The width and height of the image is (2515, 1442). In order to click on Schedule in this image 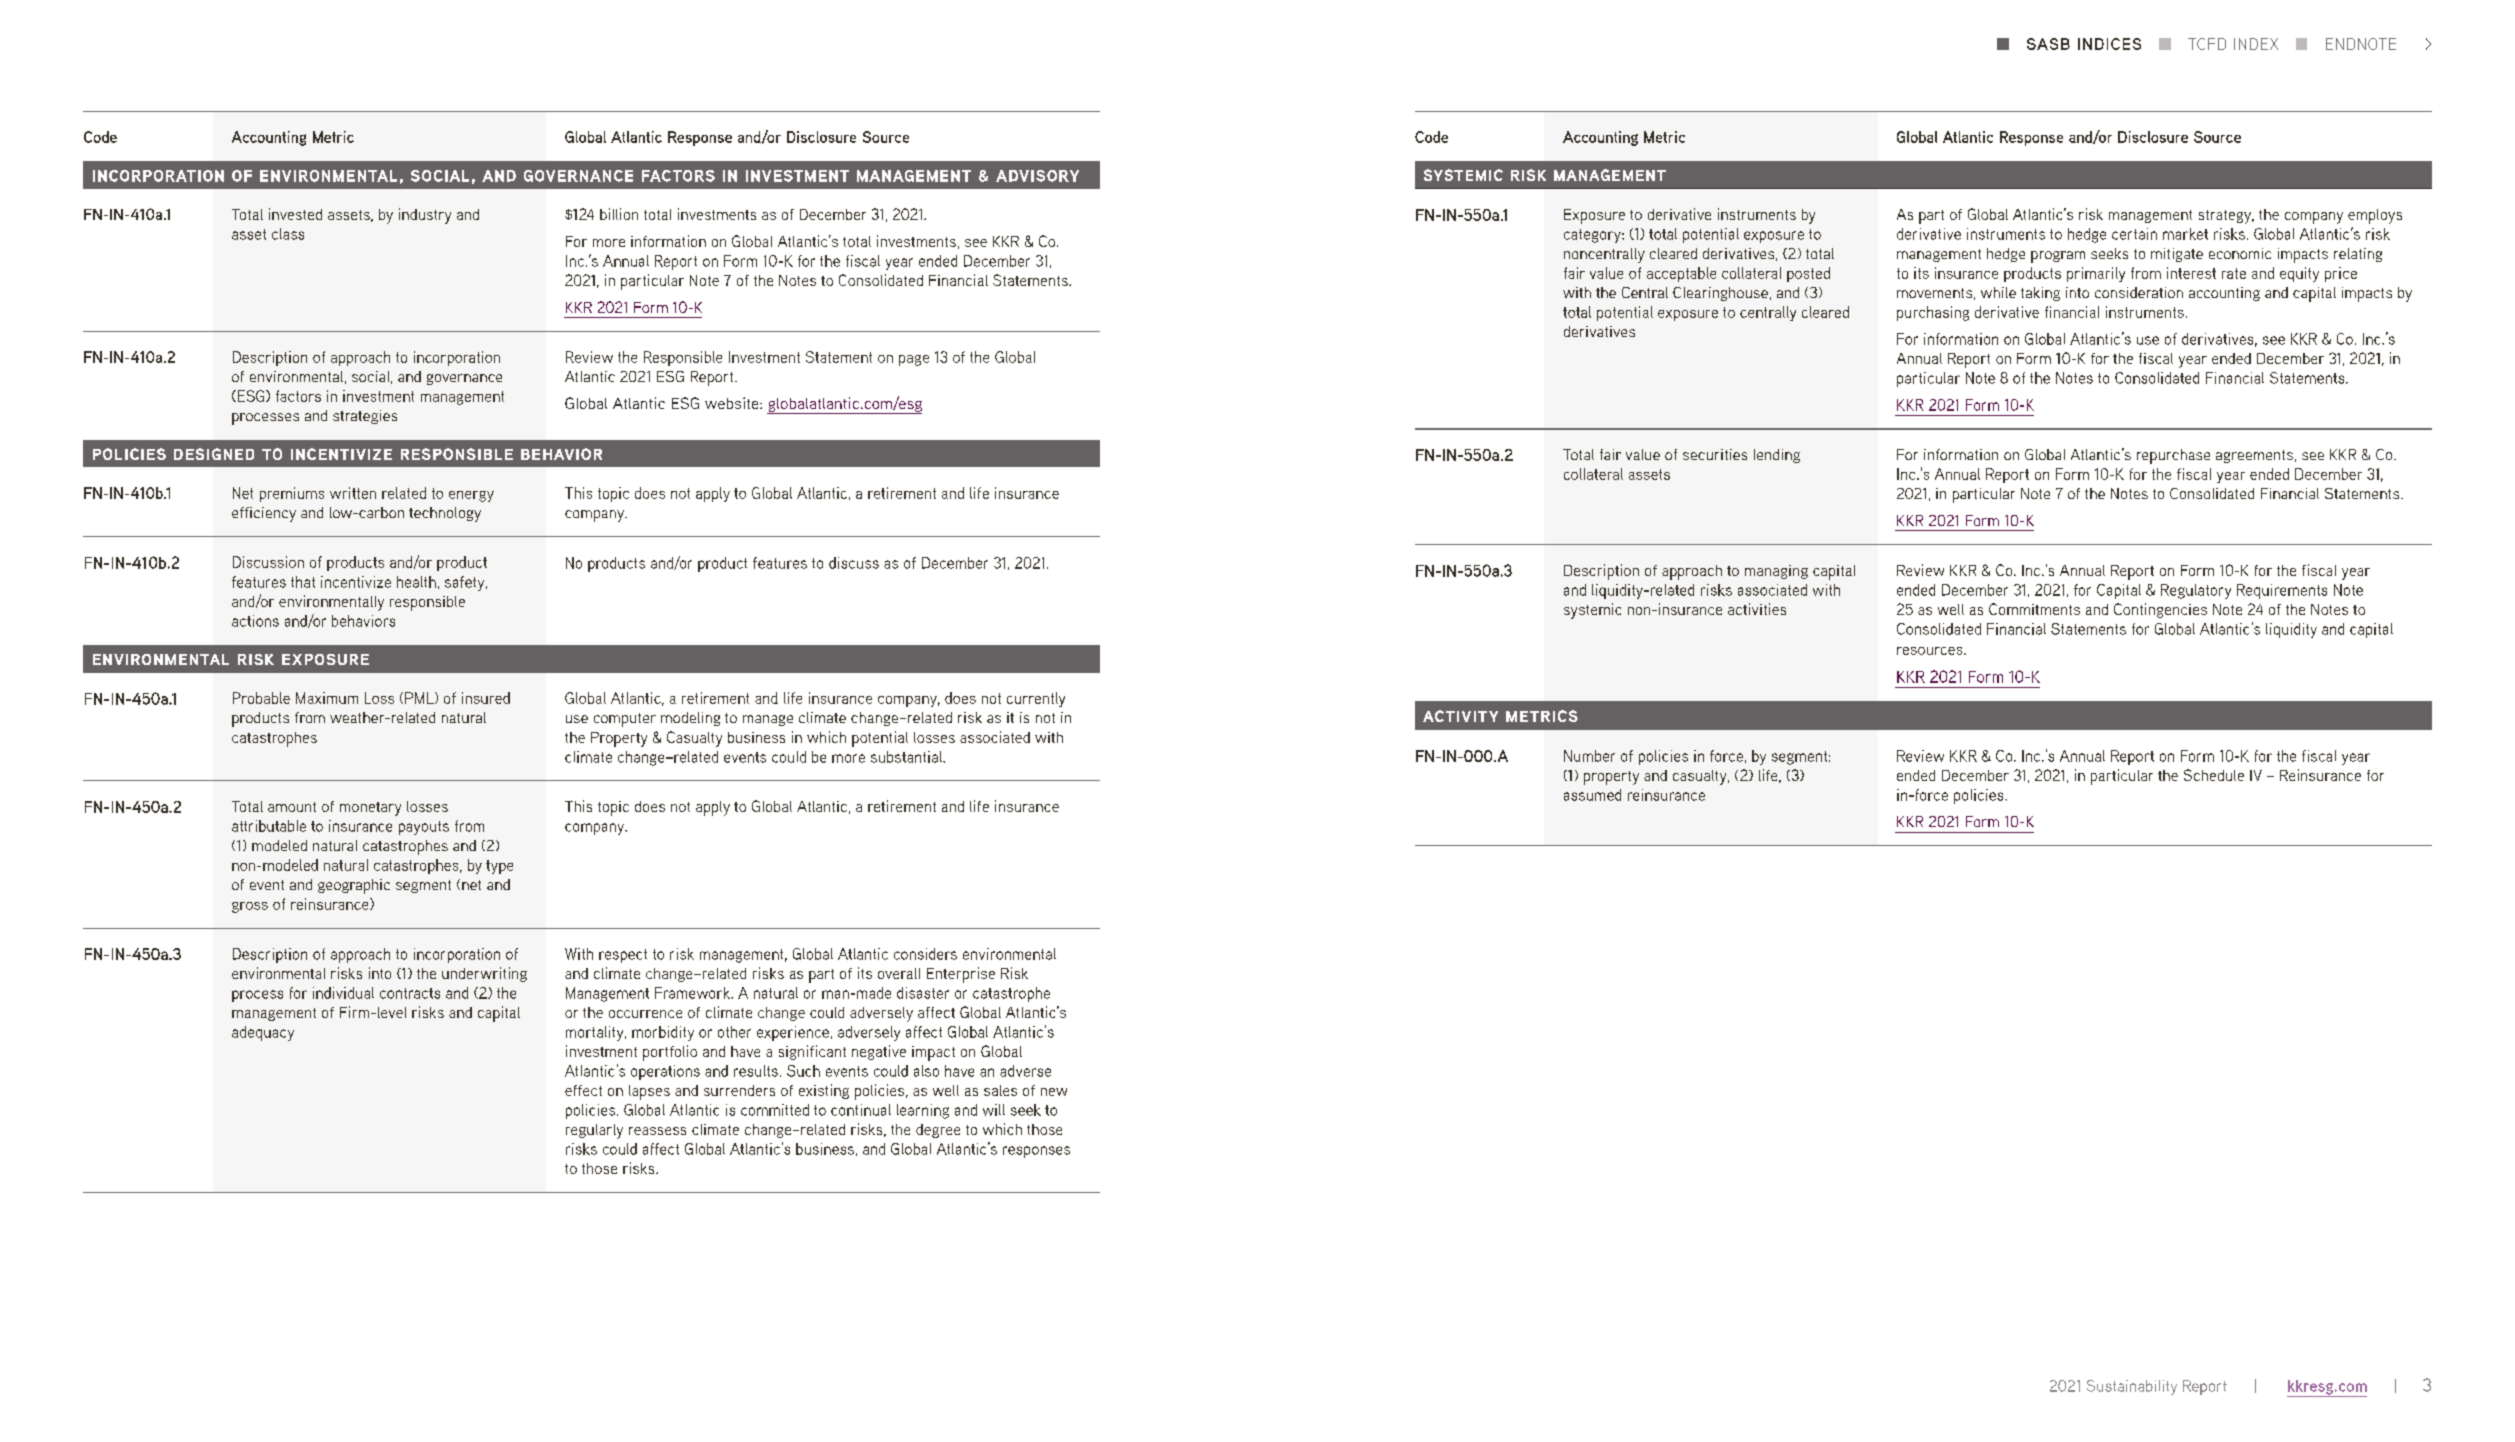, I will do `click(2214, 775)`.
